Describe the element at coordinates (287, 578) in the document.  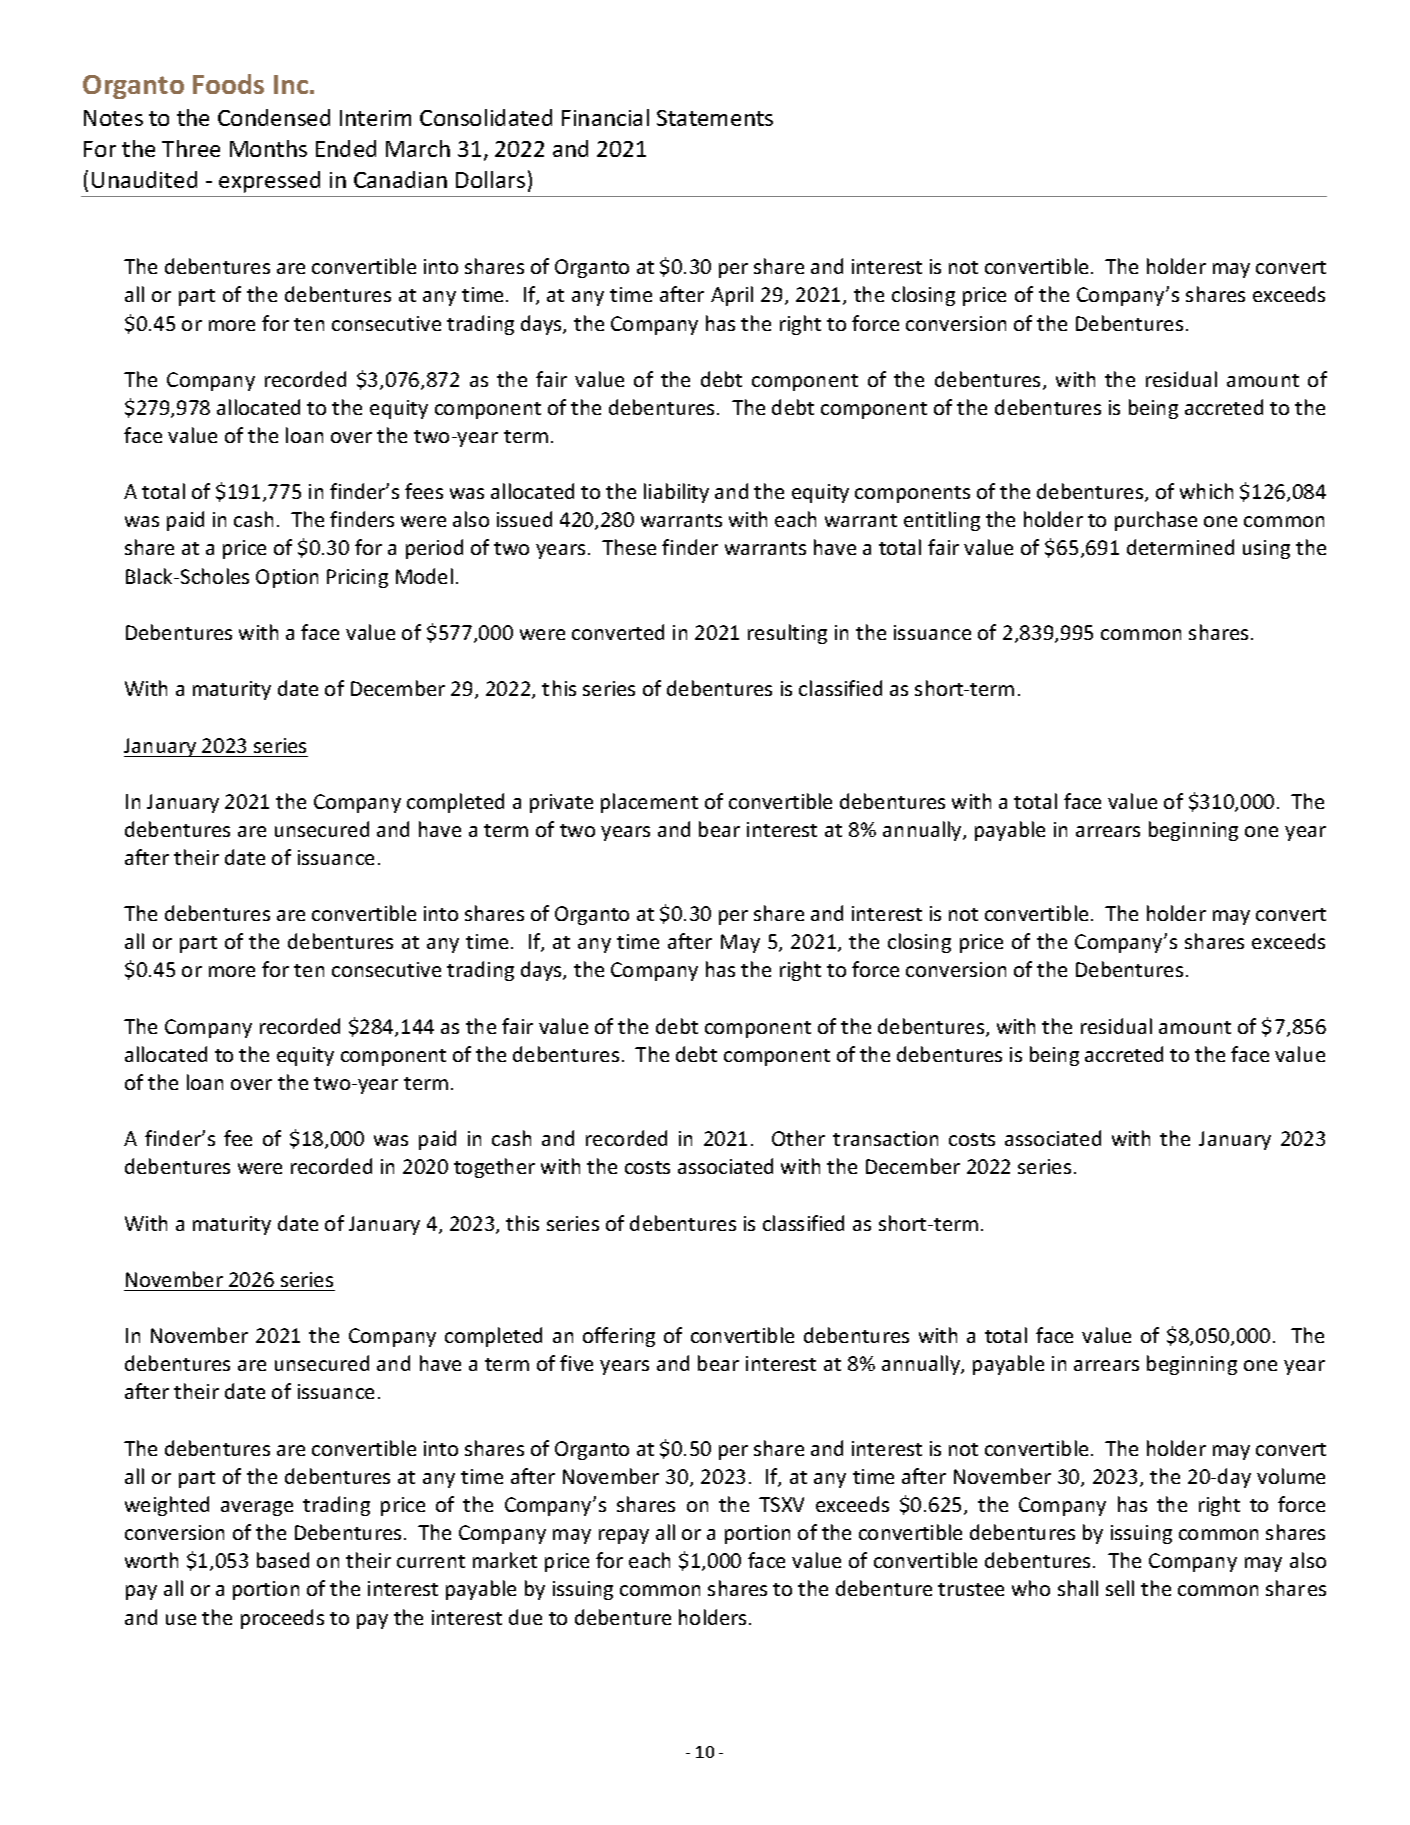
I see `Option` at that location.
